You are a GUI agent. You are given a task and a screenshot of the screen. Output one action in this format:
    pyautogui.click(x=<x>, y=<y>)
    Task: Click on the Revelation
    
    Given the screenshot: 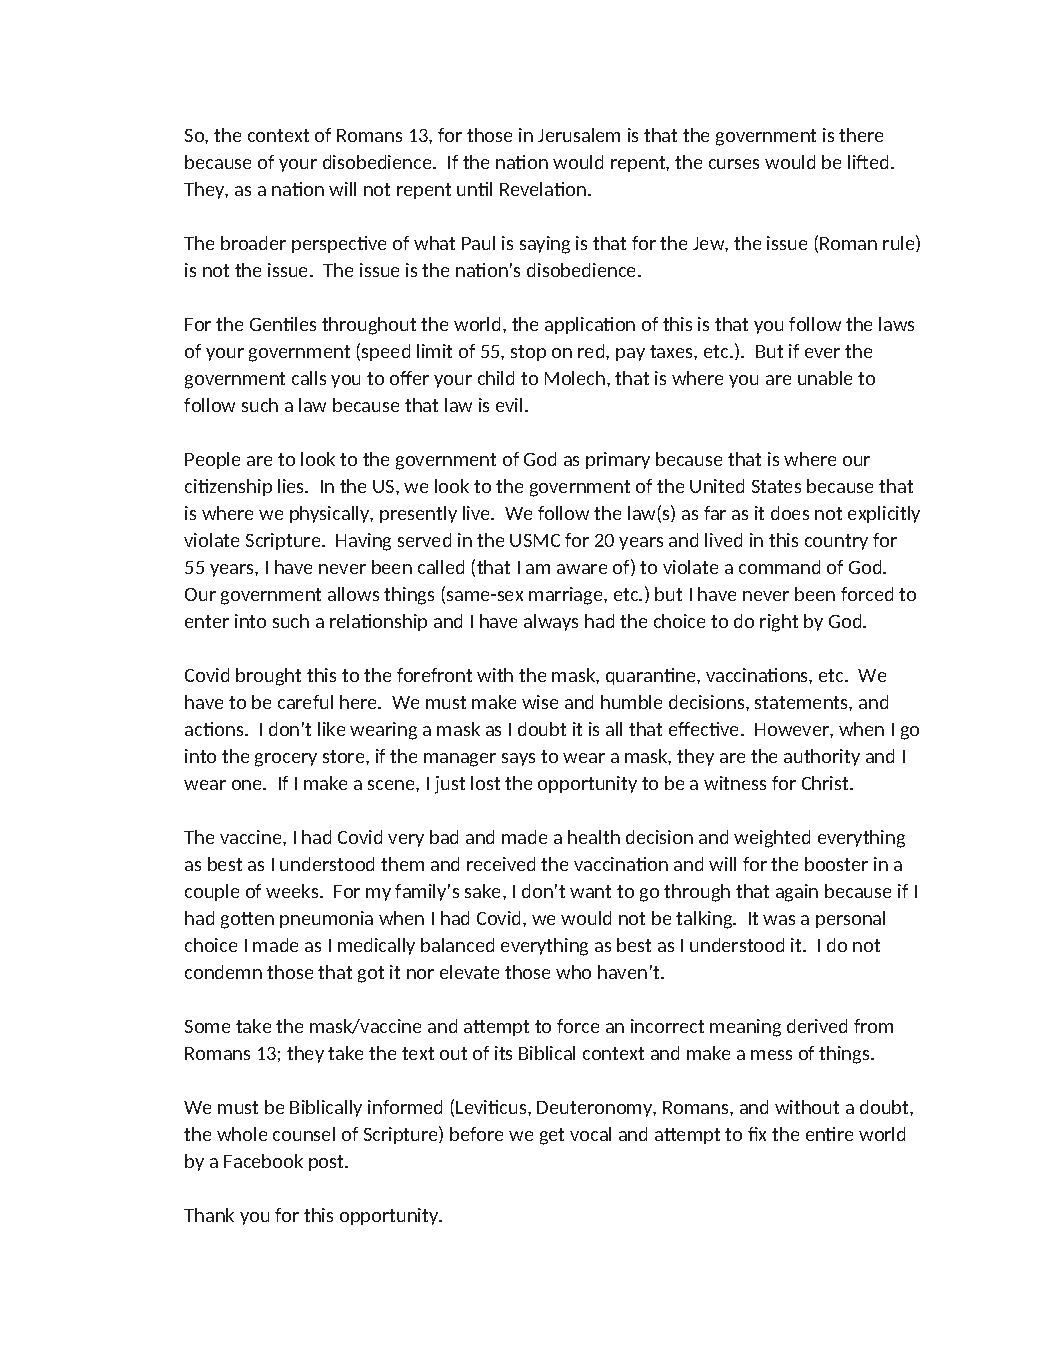 What is the action you would take?
    pyautogui.click(x=543, y=189)
